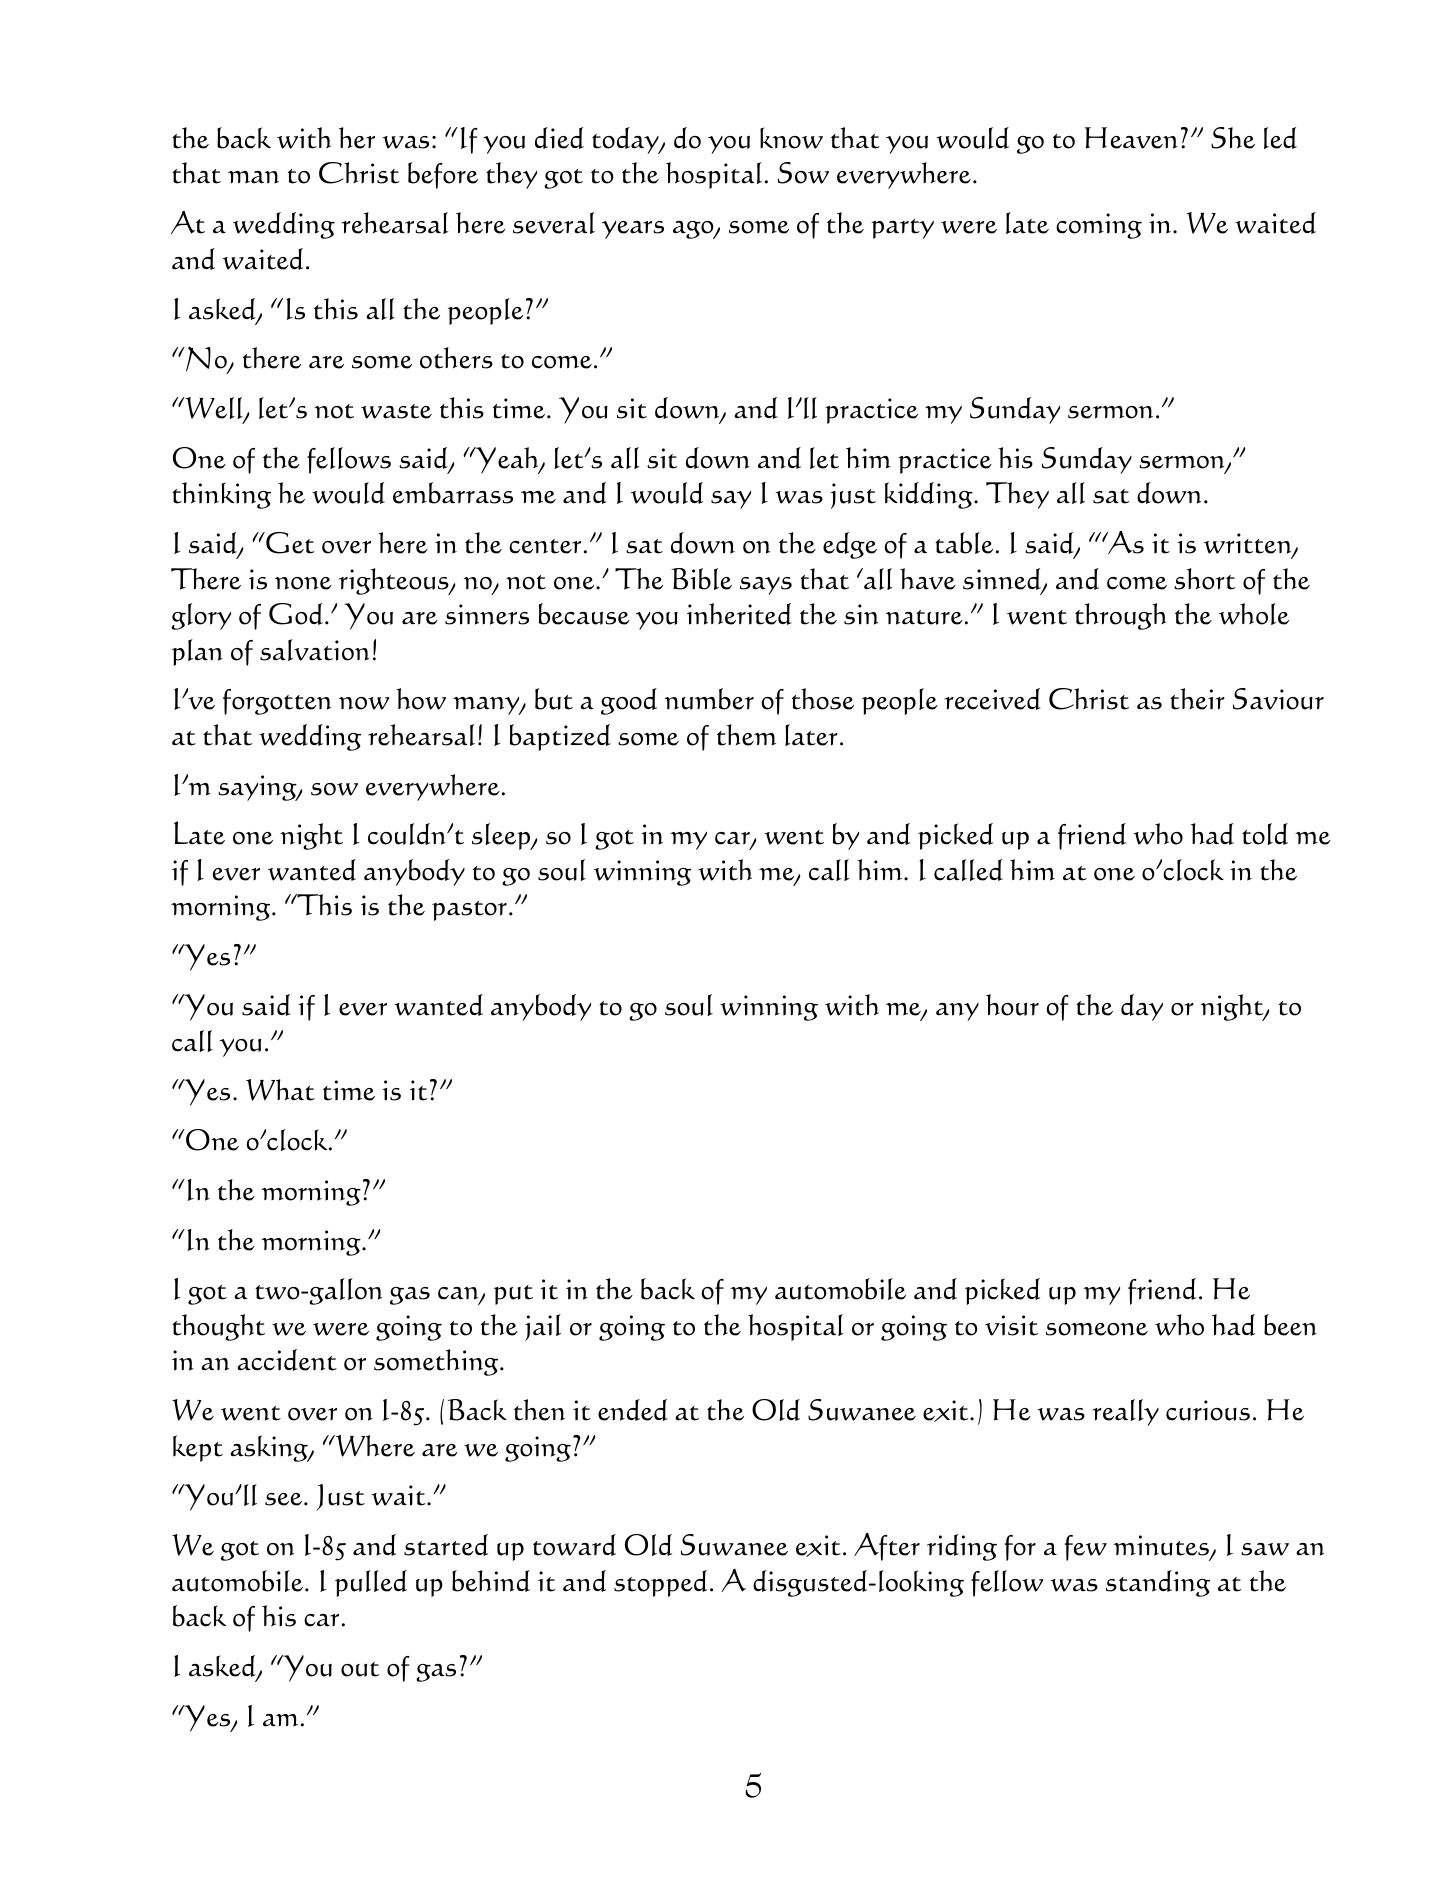 The image size is (1456, 1885). What do you see at coordinates (371, 1583) in the screenshot?
I see `pulled` at bounding box center [371, 1583].
